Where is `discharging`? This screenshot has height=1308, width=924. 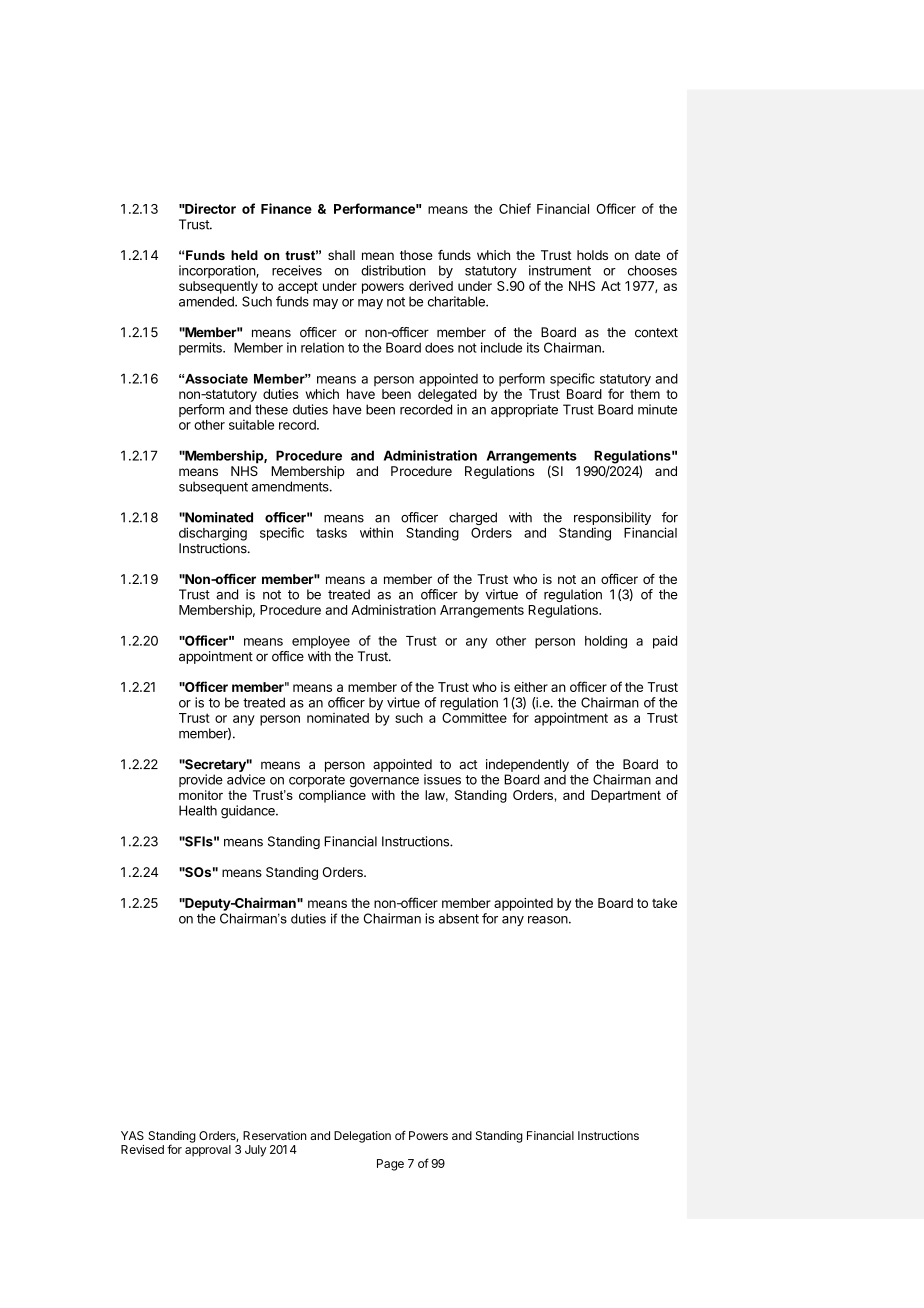
discharging is located at coordinates (213, 534).
